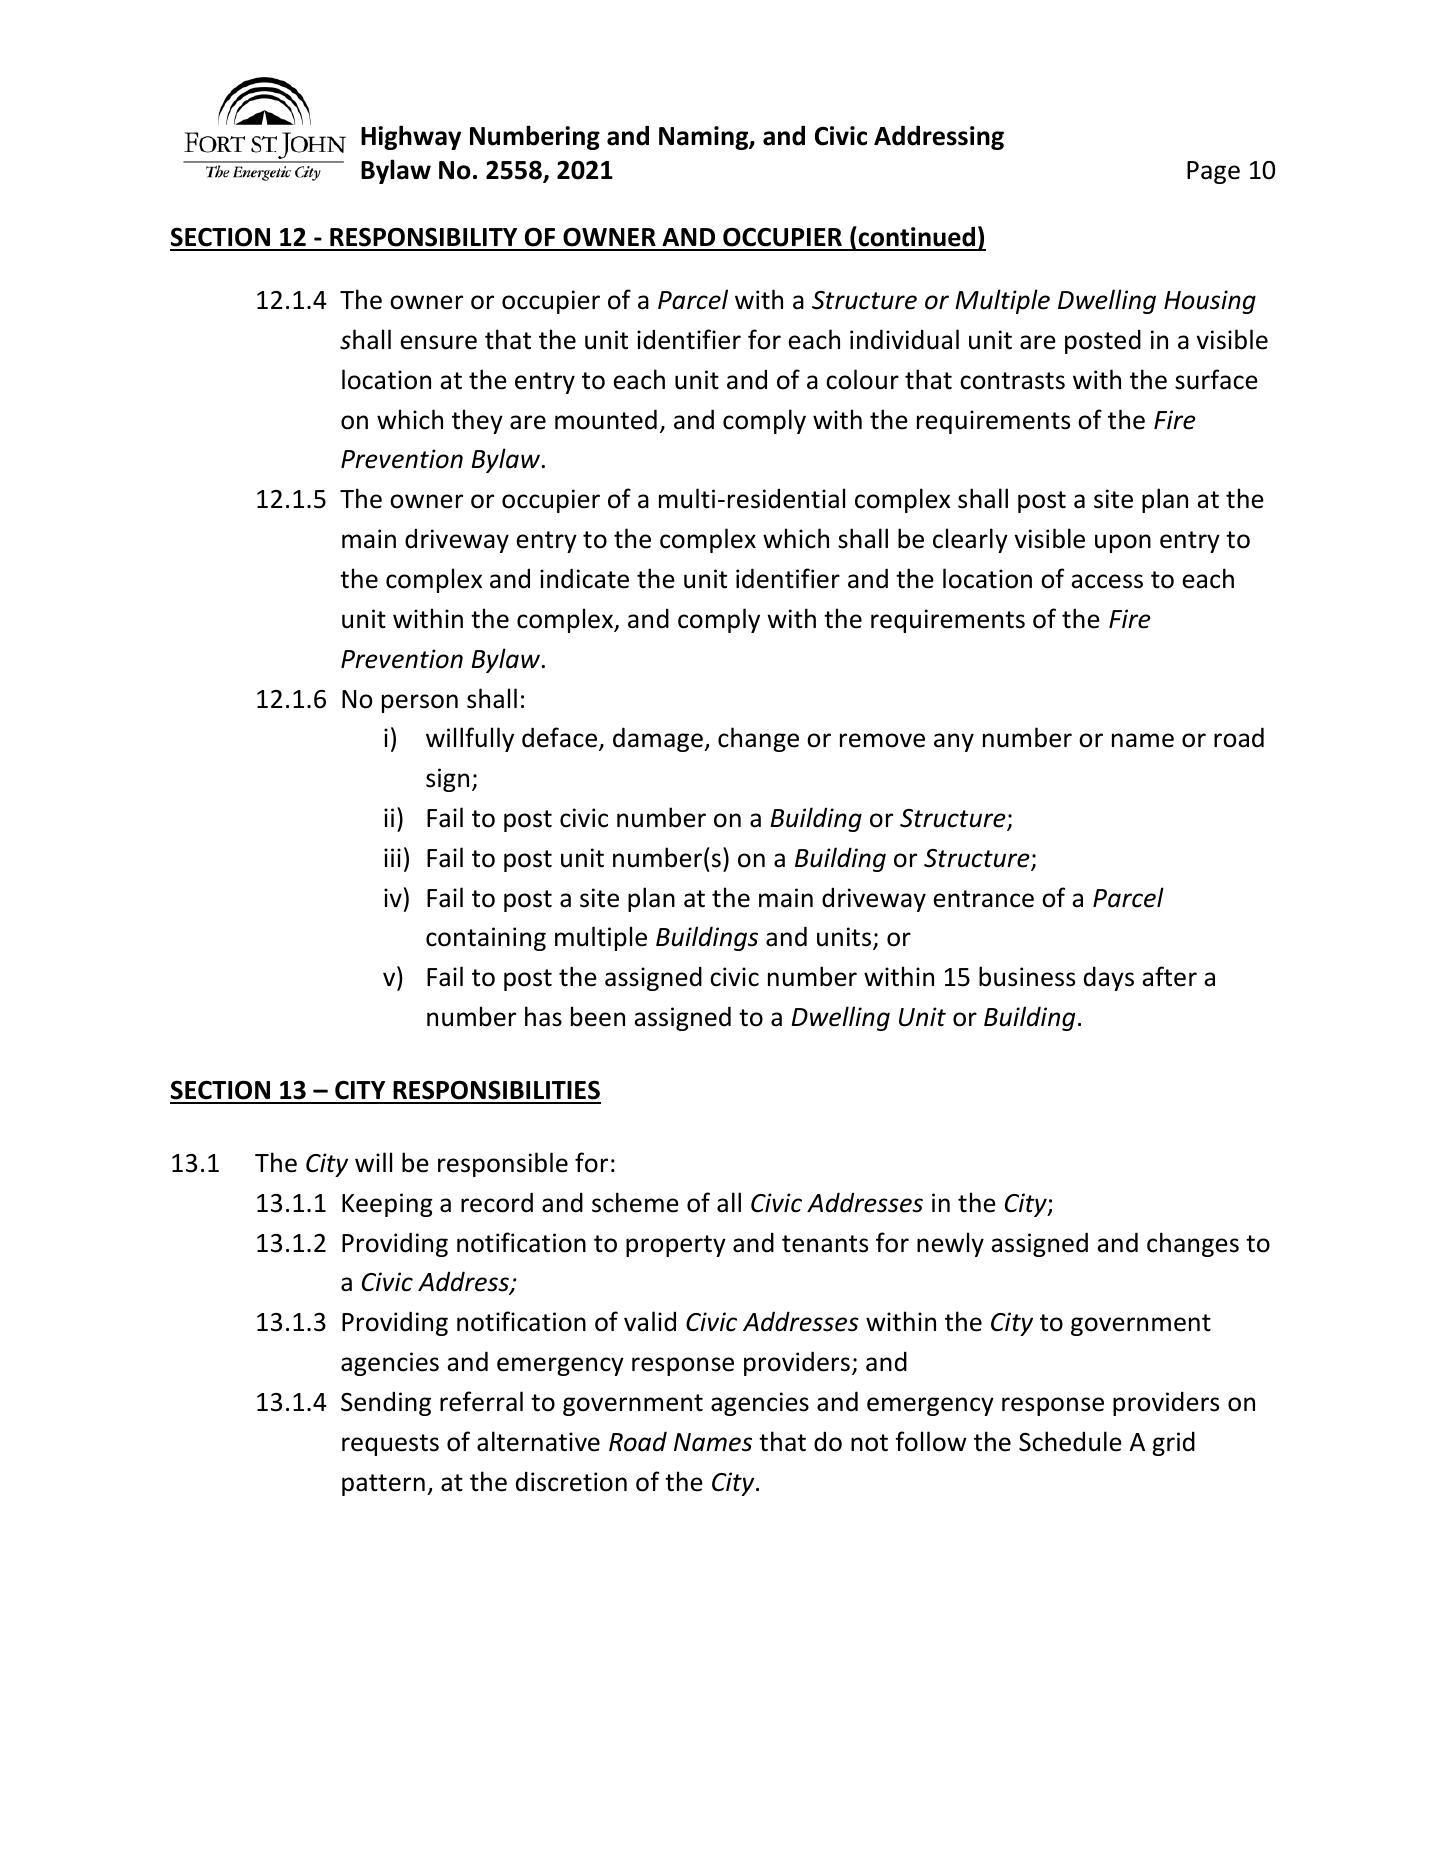 The height and width of the screenshot is (1872, 1446). I want to click on Schedule, so click(1070, 1441).
